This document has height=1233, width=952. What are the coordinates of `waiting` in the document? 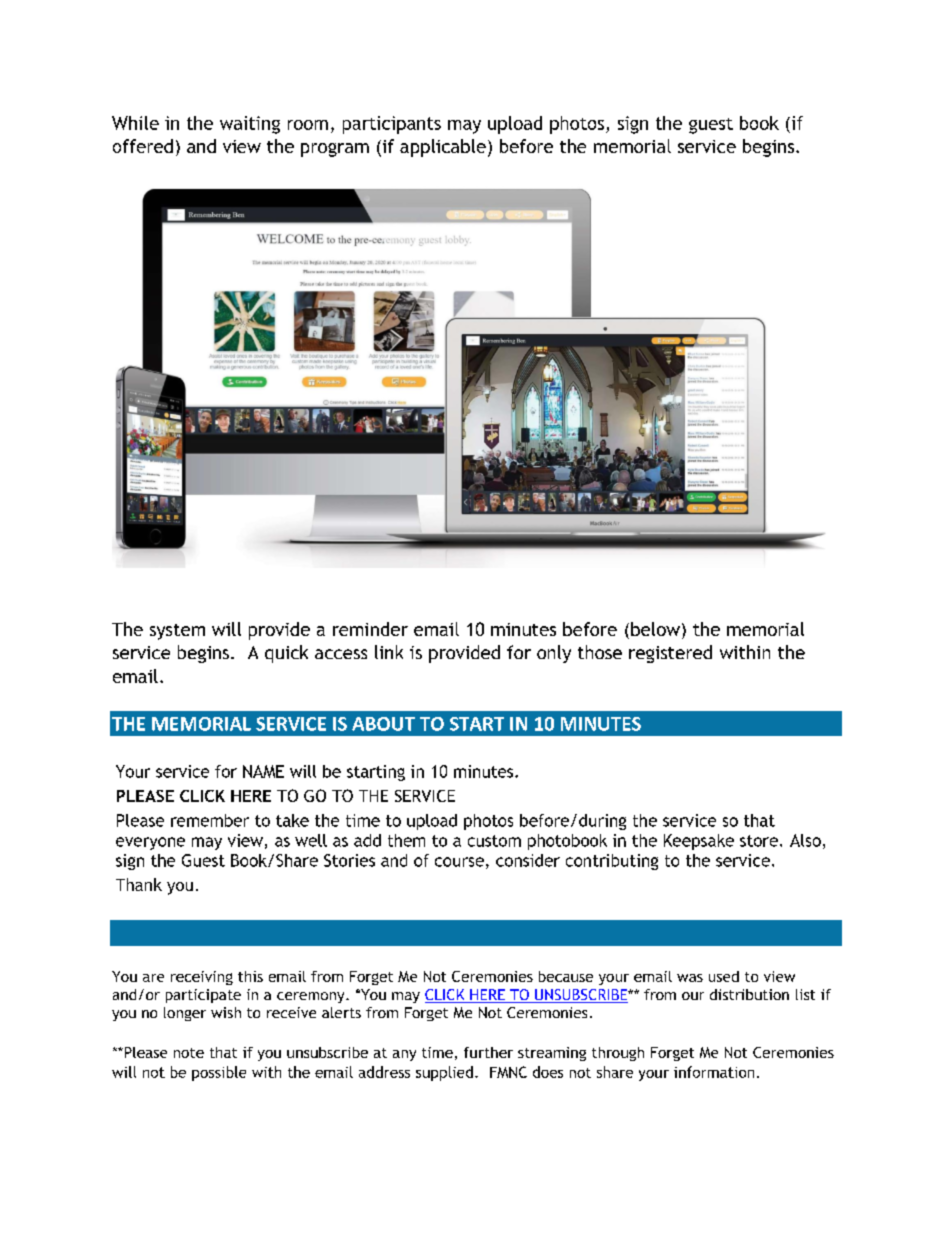 It's located at (250, 125).
